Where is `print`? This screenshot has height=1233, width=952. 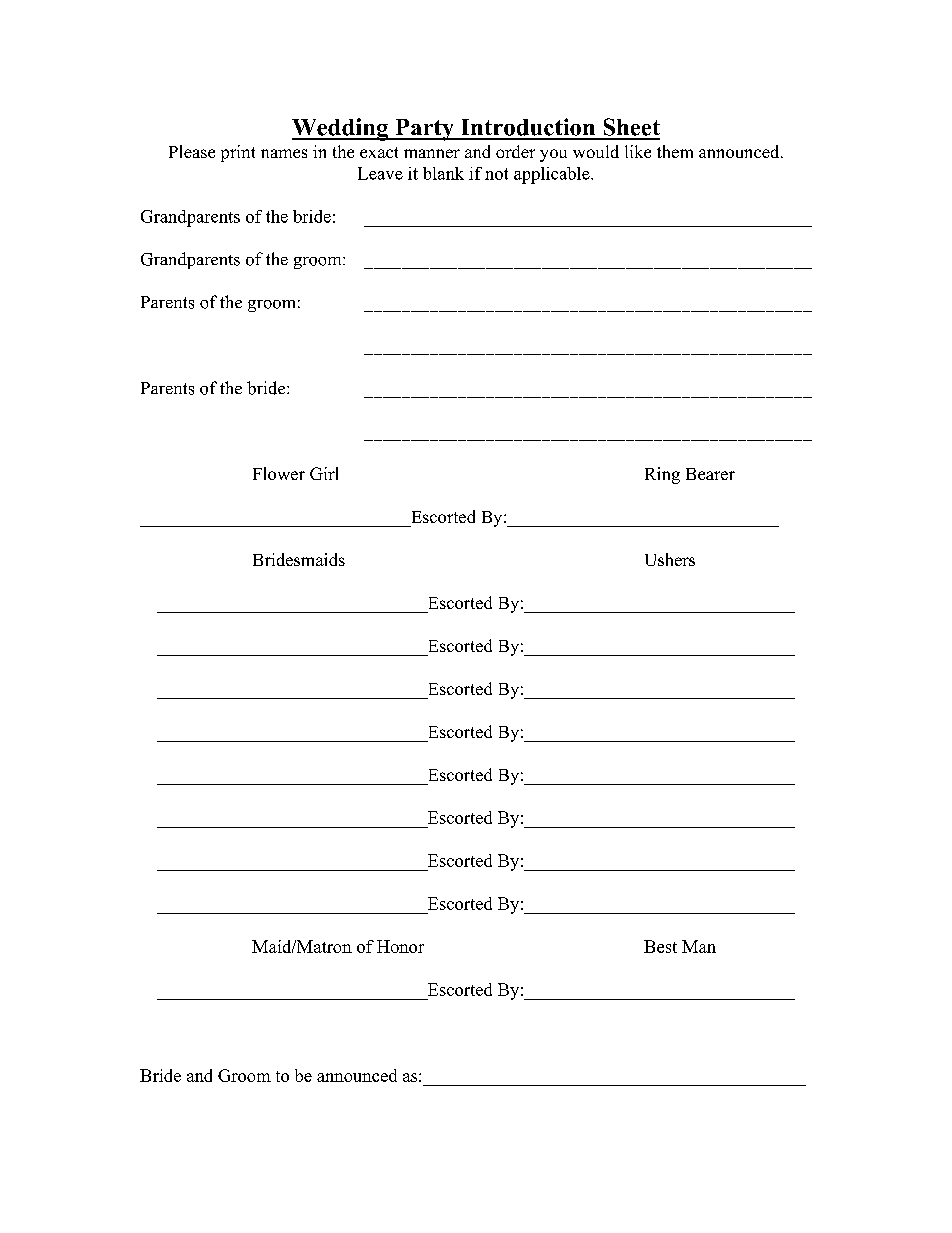
print is located at coordinates (238, 153).
